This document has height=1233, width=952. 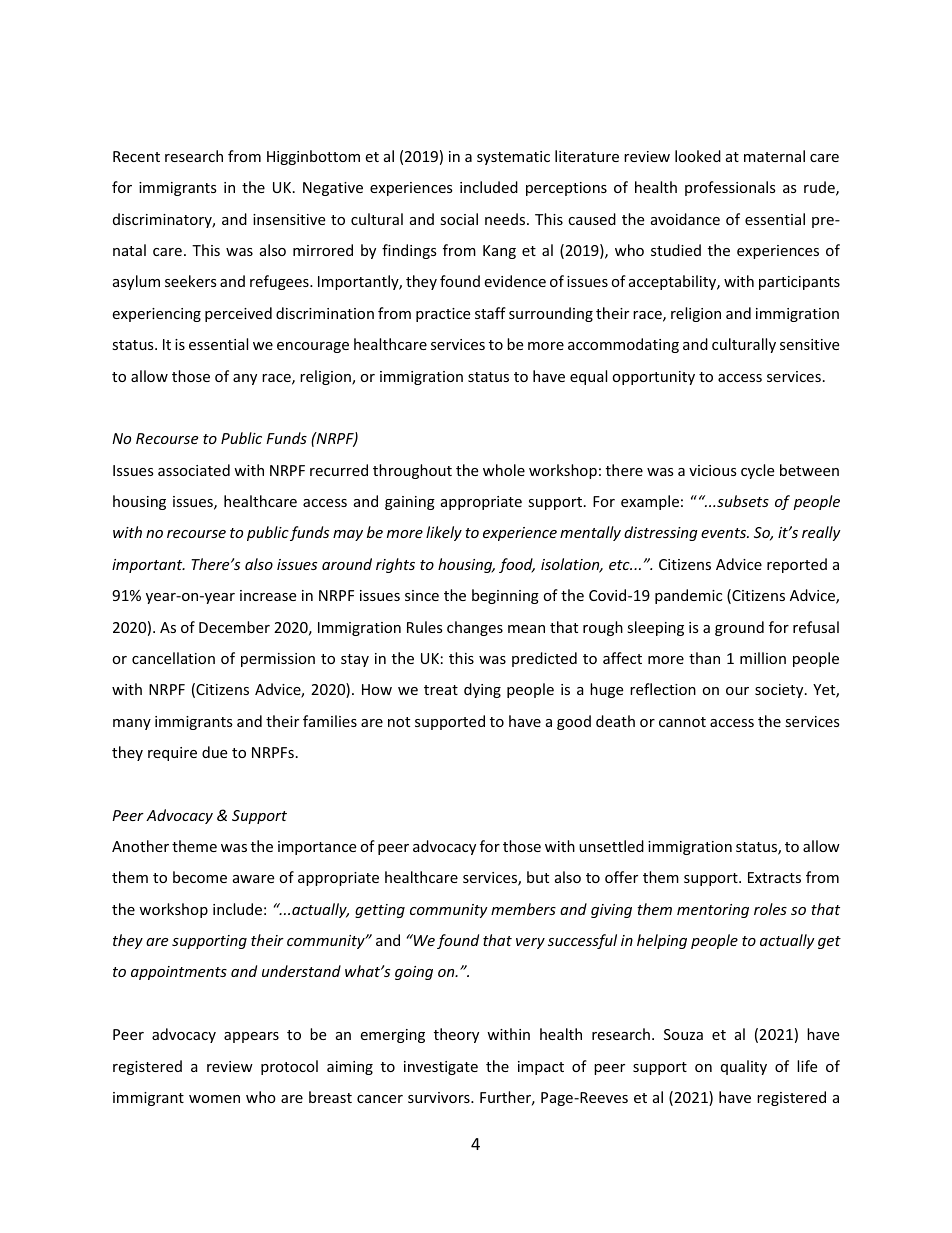 I want to click on dying, so click(x=482, y=690).
